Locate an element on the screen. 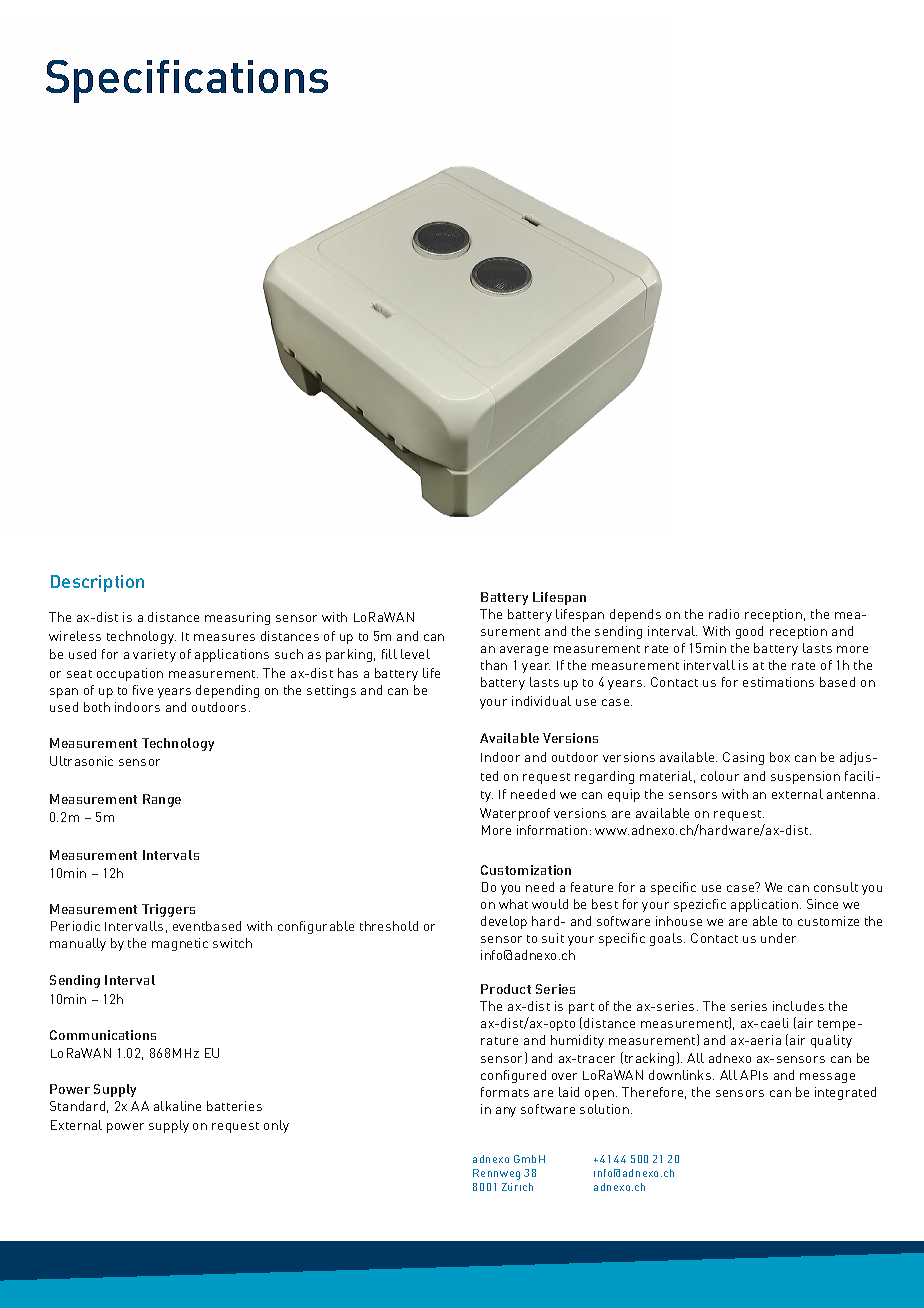 This screenshot has width=924, height=1308. magnetic is located at coordinates (180, 944).
